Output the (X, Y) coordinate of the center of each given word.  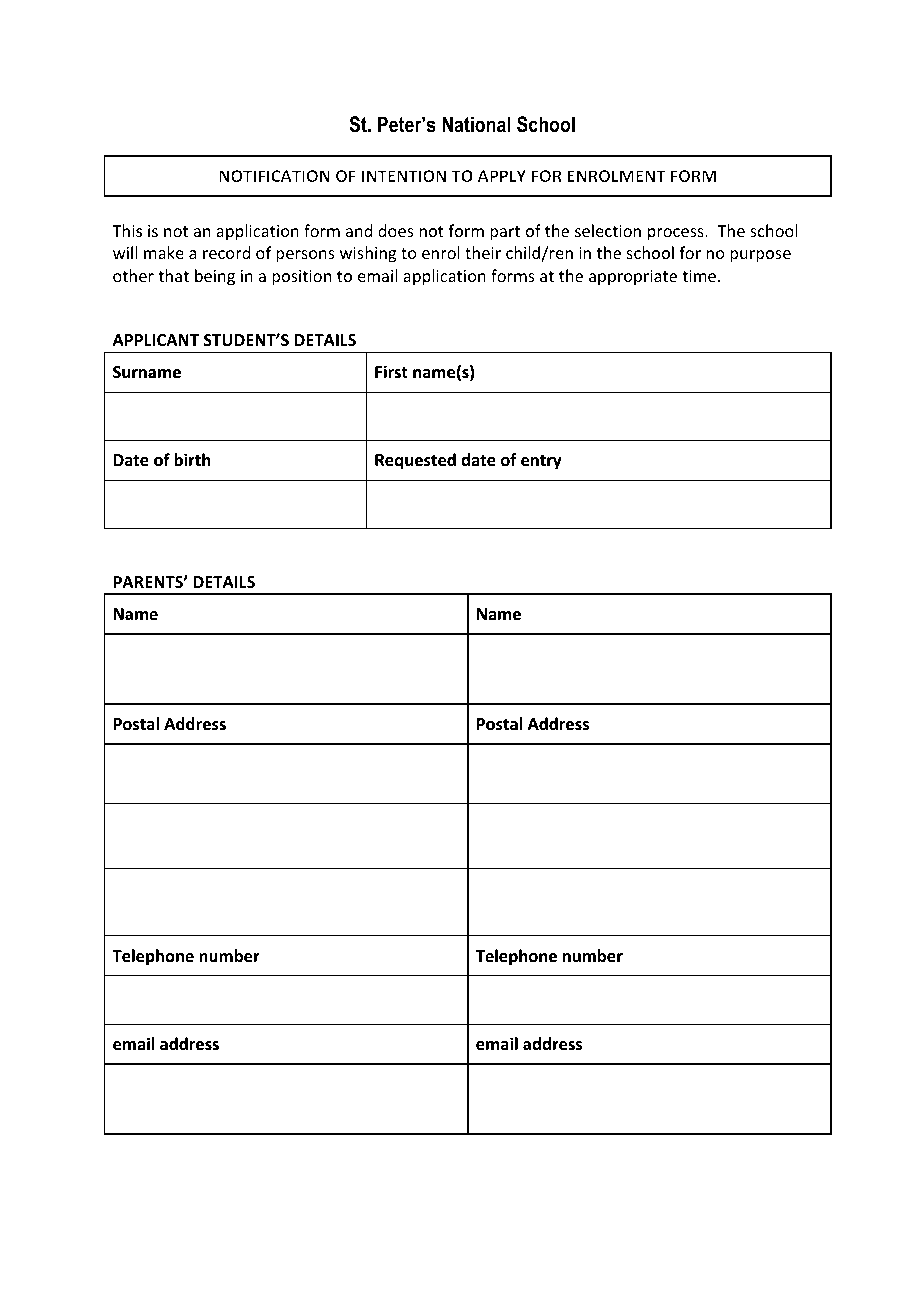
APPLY (502, 176)
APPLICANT (156, 340)
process (677, 234)
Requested (415, 461)
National (476, 124)
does (396, 230)
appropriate (633, 278)
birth (192, 459)
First (391, 371)
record (226, 252)
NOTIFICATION (274, 176)
